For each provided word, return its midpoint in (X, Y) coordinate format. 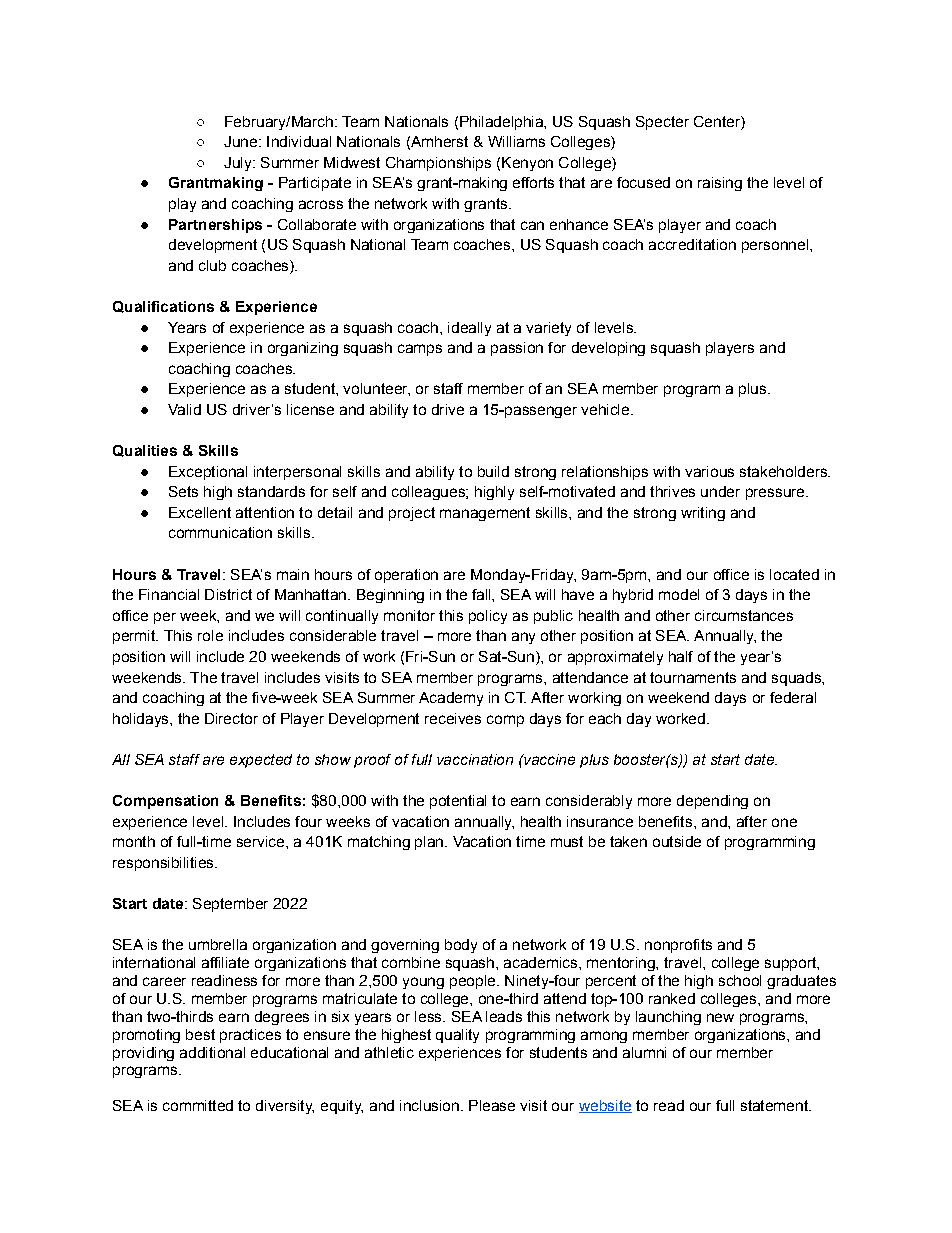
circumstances (744, 615)
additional (212, 1052)
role (210, 635)
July (239, 164)
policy (488, 617)
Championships (438, 164)
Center (718, 121)
